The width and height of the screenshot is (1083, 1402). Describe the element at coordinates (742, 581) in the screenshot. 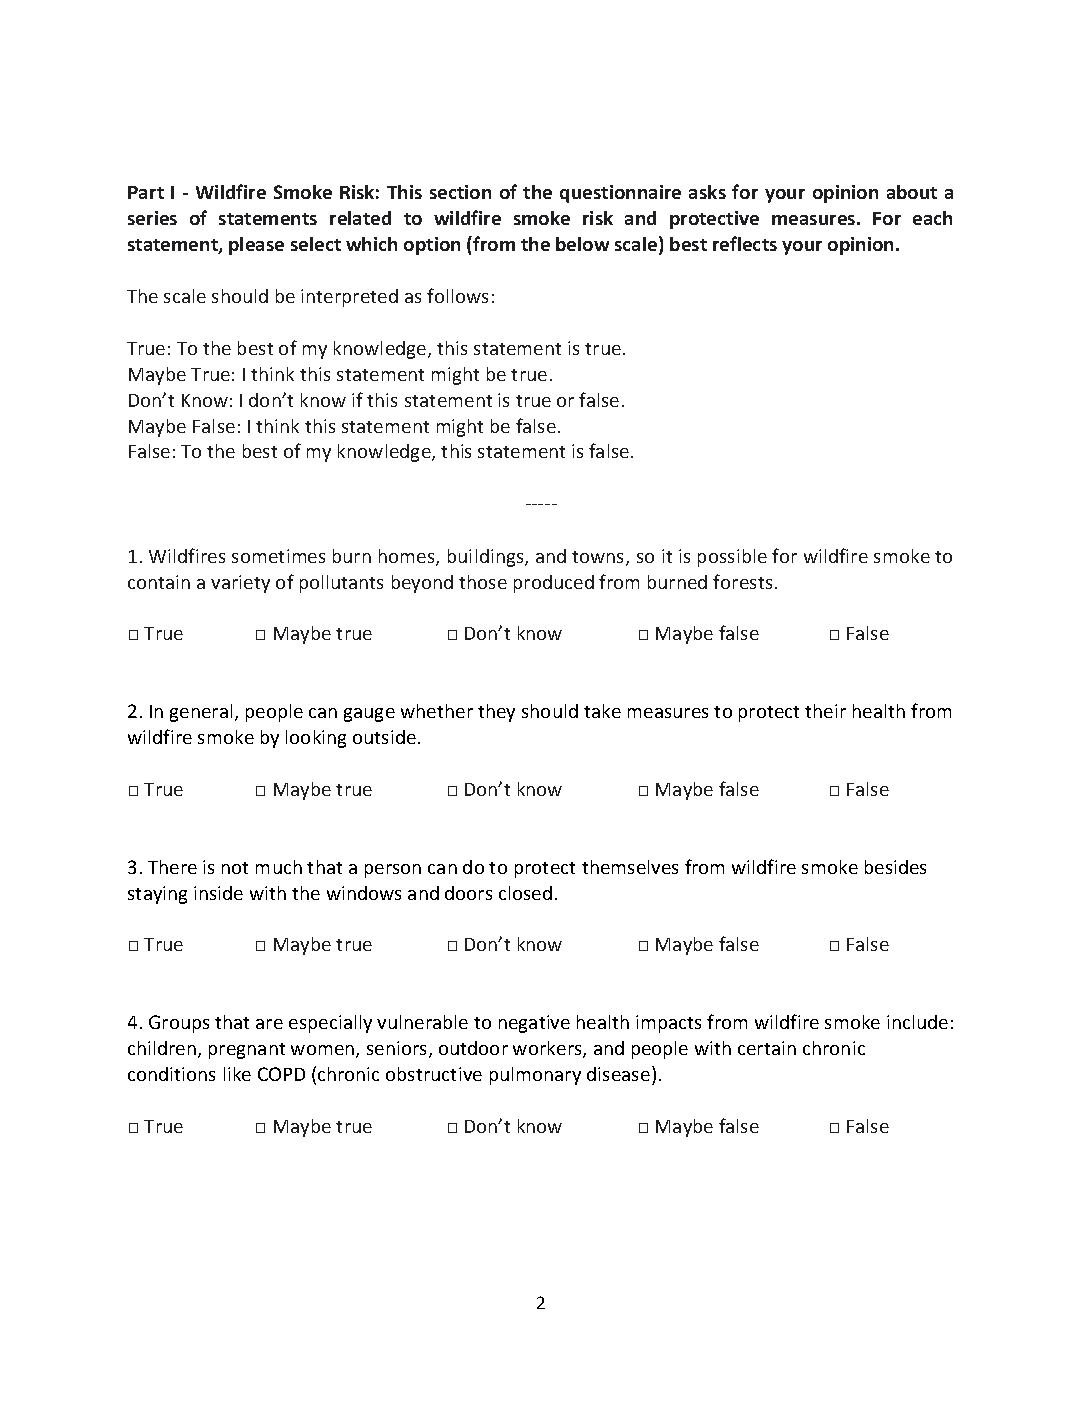

I see `forests` at that location.
